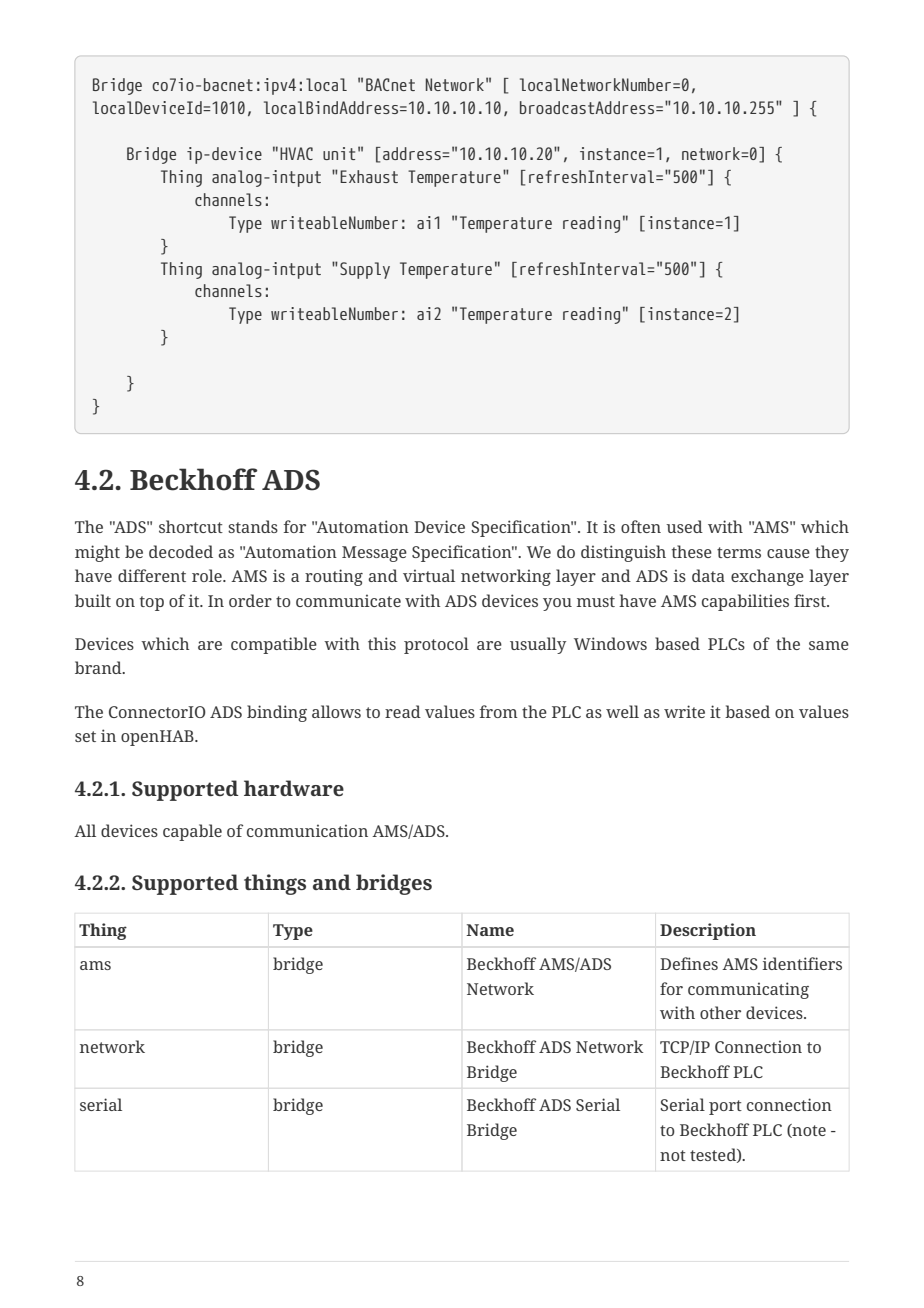 This image has height=1308, width=924. What do you see at coordinates (490, 930) in the image?
I see `Name` at bounding box center [490, 930].
